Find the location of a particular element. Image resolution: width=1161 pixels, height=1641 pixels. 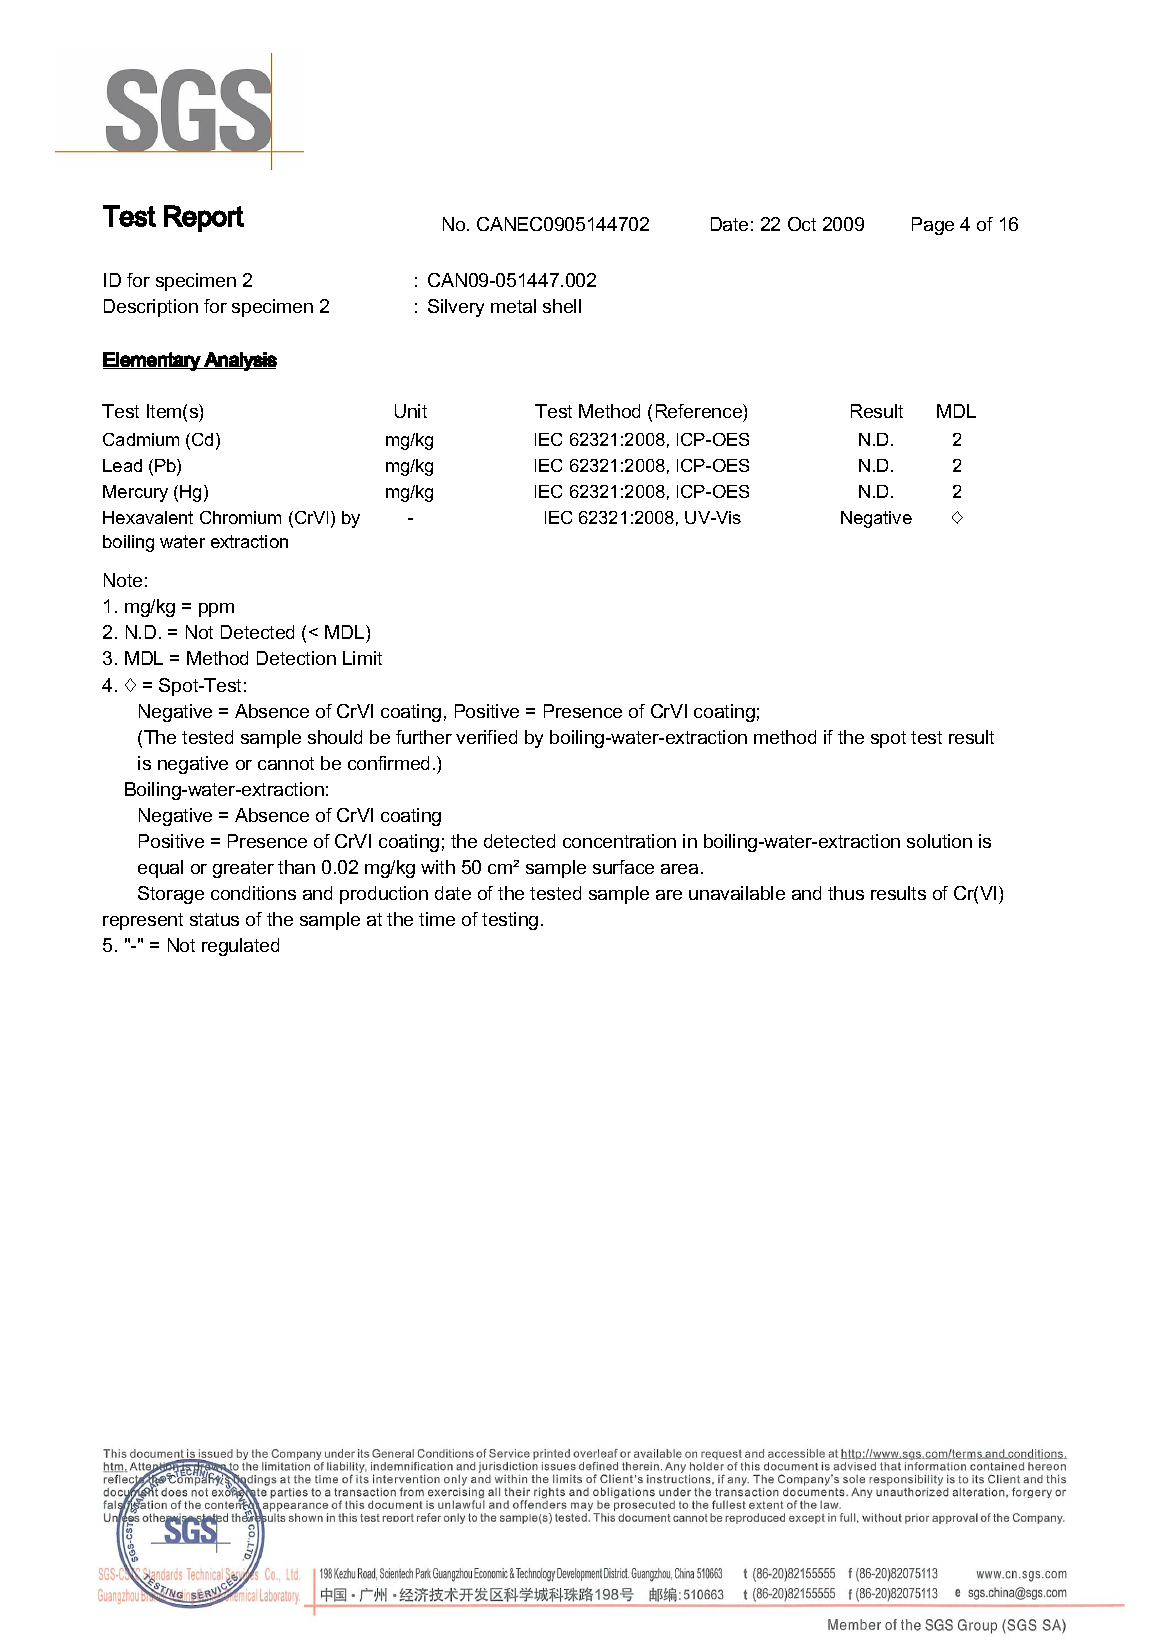

Report is located at coordinates (204, 218).
